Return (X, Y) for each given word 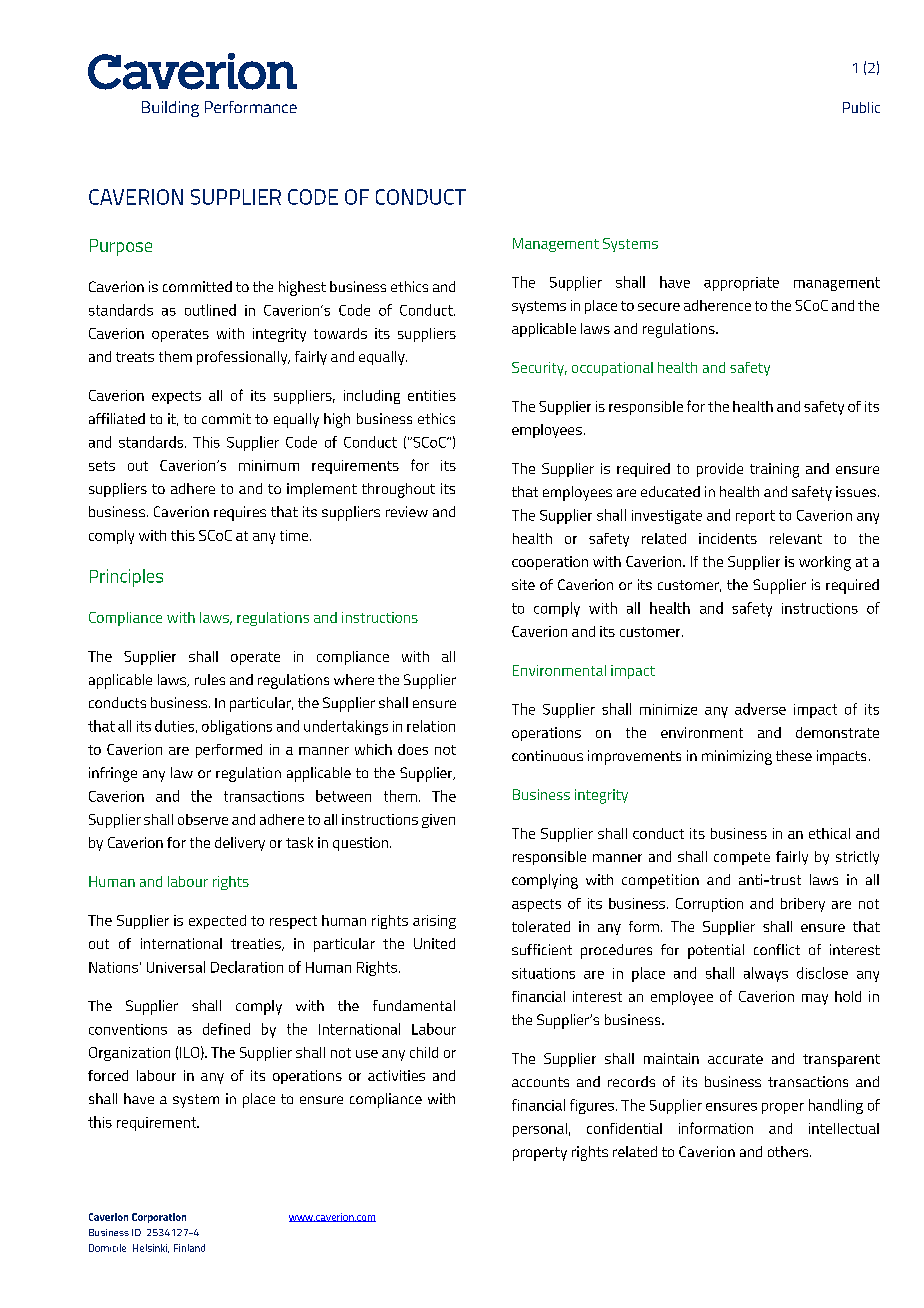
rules (210, 679)
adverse (760, 709)
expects (176, 397)
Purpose (121, 247)
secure (659, 307)
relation (431, 726)
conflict (777, 949)
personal (540, 1130)
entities (432, 395)
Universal (176, 967)
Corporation (159, 1218)
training (774, 470)
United (434, 943)
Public (861, 107)
